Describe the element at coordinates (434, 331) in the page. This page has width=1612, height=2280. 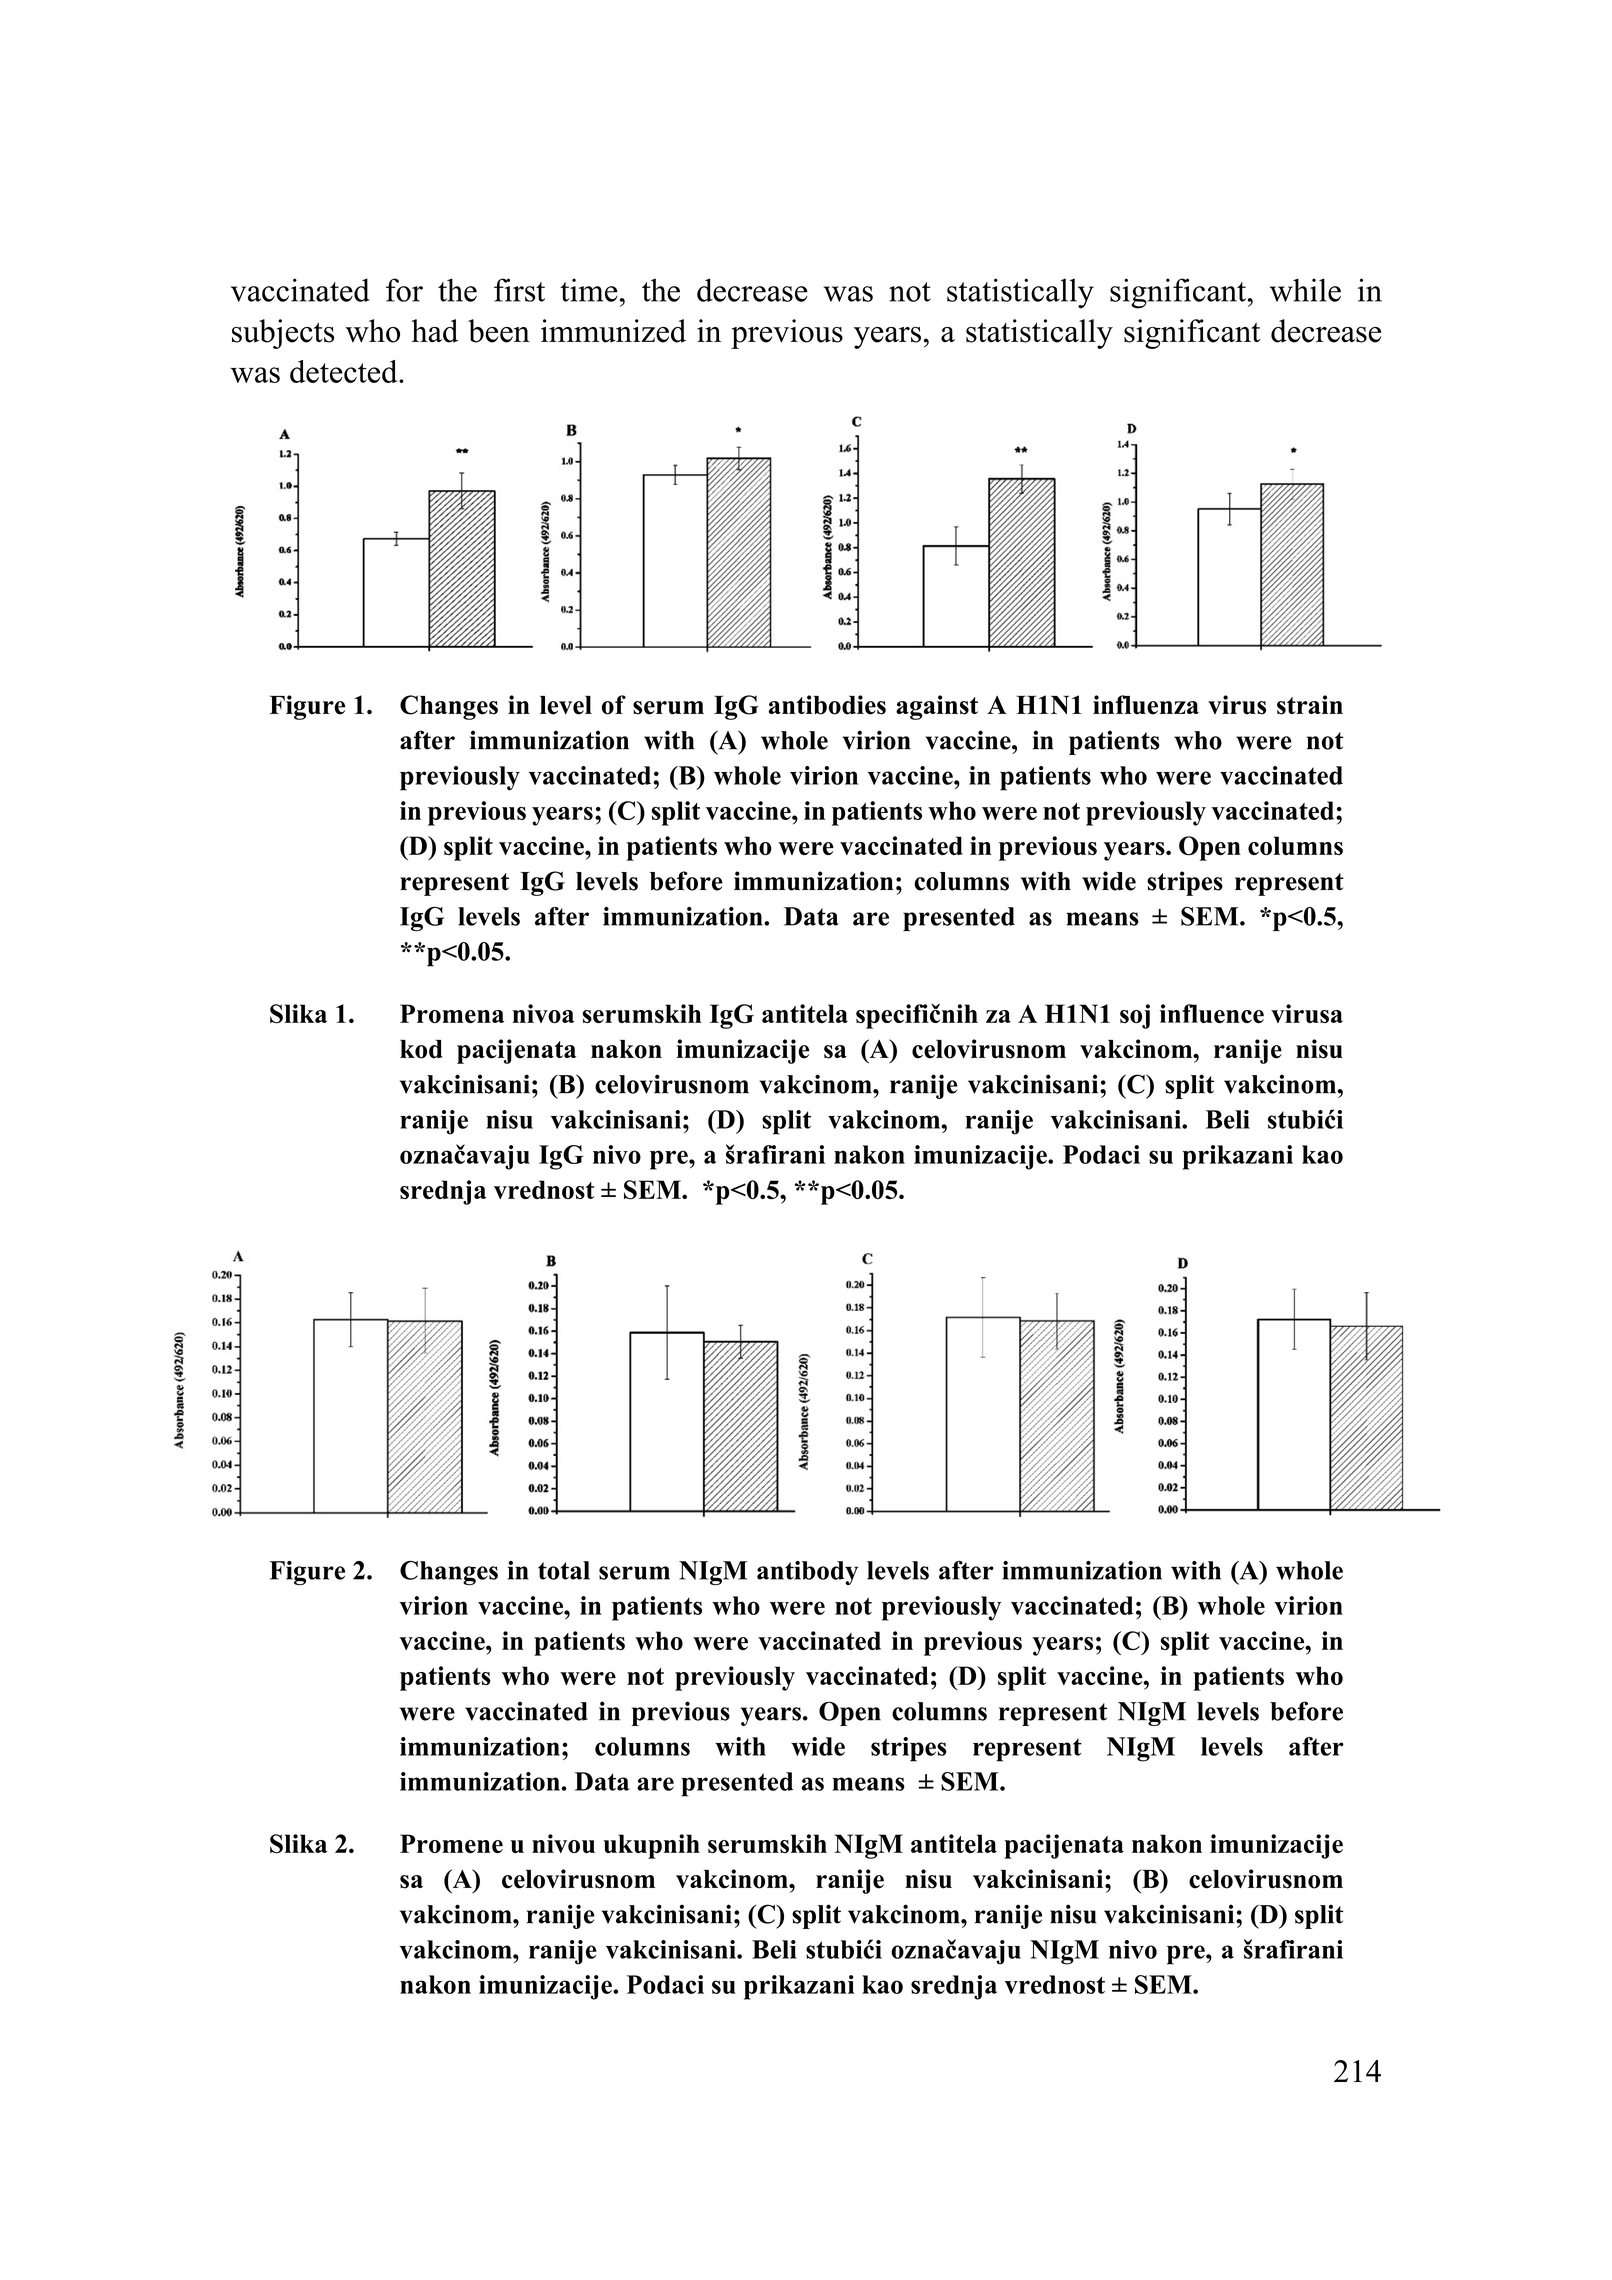
I see `had` at that location.
